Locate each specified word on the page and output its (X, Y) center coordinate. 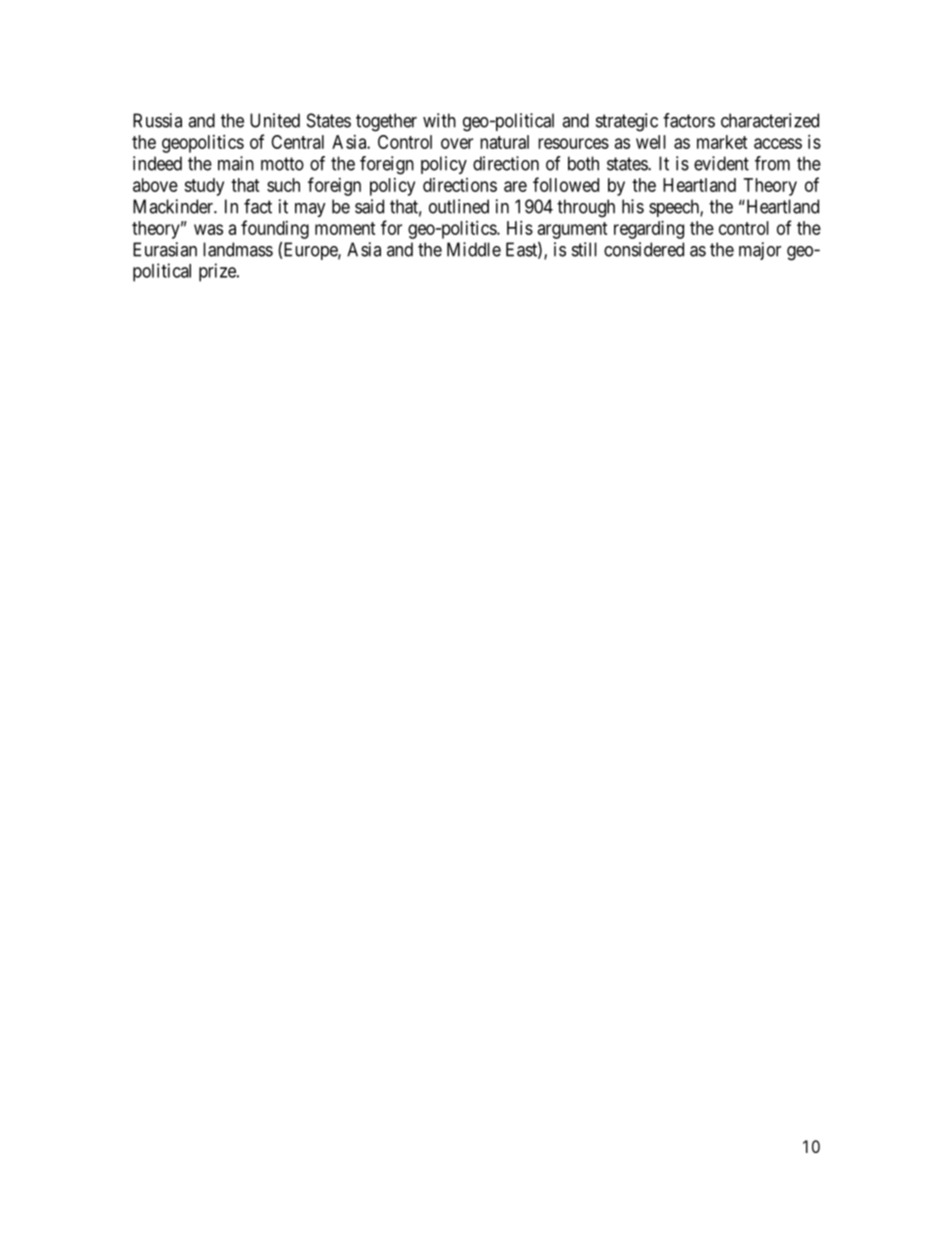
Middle (474, 249)
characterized (770, 120)
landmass (238, 249)
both (583, 163)
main (236, 163)
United (275, 120)
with (439, 120)
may (310, 210)
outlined (459, 206)
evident (721, 163)
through (586, 208)
